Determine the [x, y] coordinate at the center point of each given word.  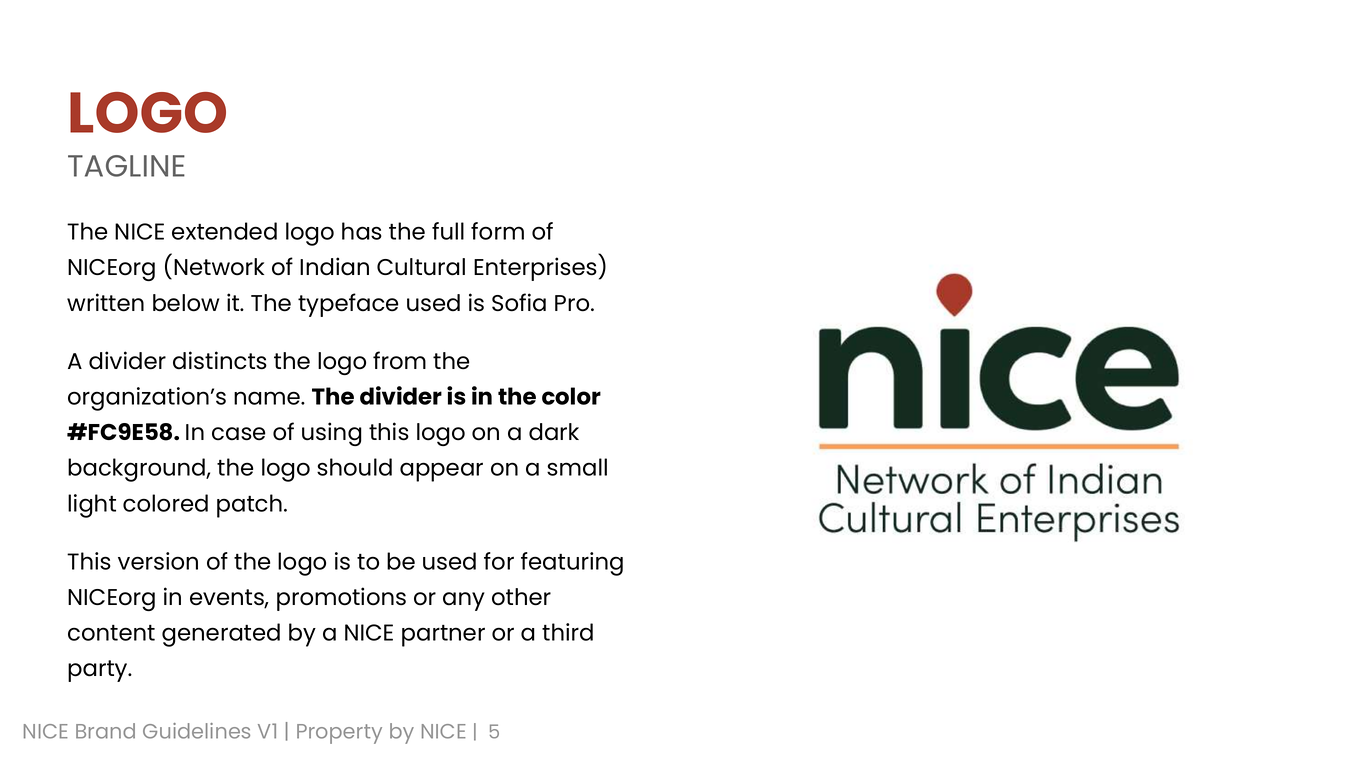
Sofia [519, 302]
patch [249, 506]
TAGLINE [126, 166]
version [158, 561]
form [497, 231]
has [362, 231]
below [186, 303]
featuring [572, 564]
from [399, 360]
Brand [105, 731]
